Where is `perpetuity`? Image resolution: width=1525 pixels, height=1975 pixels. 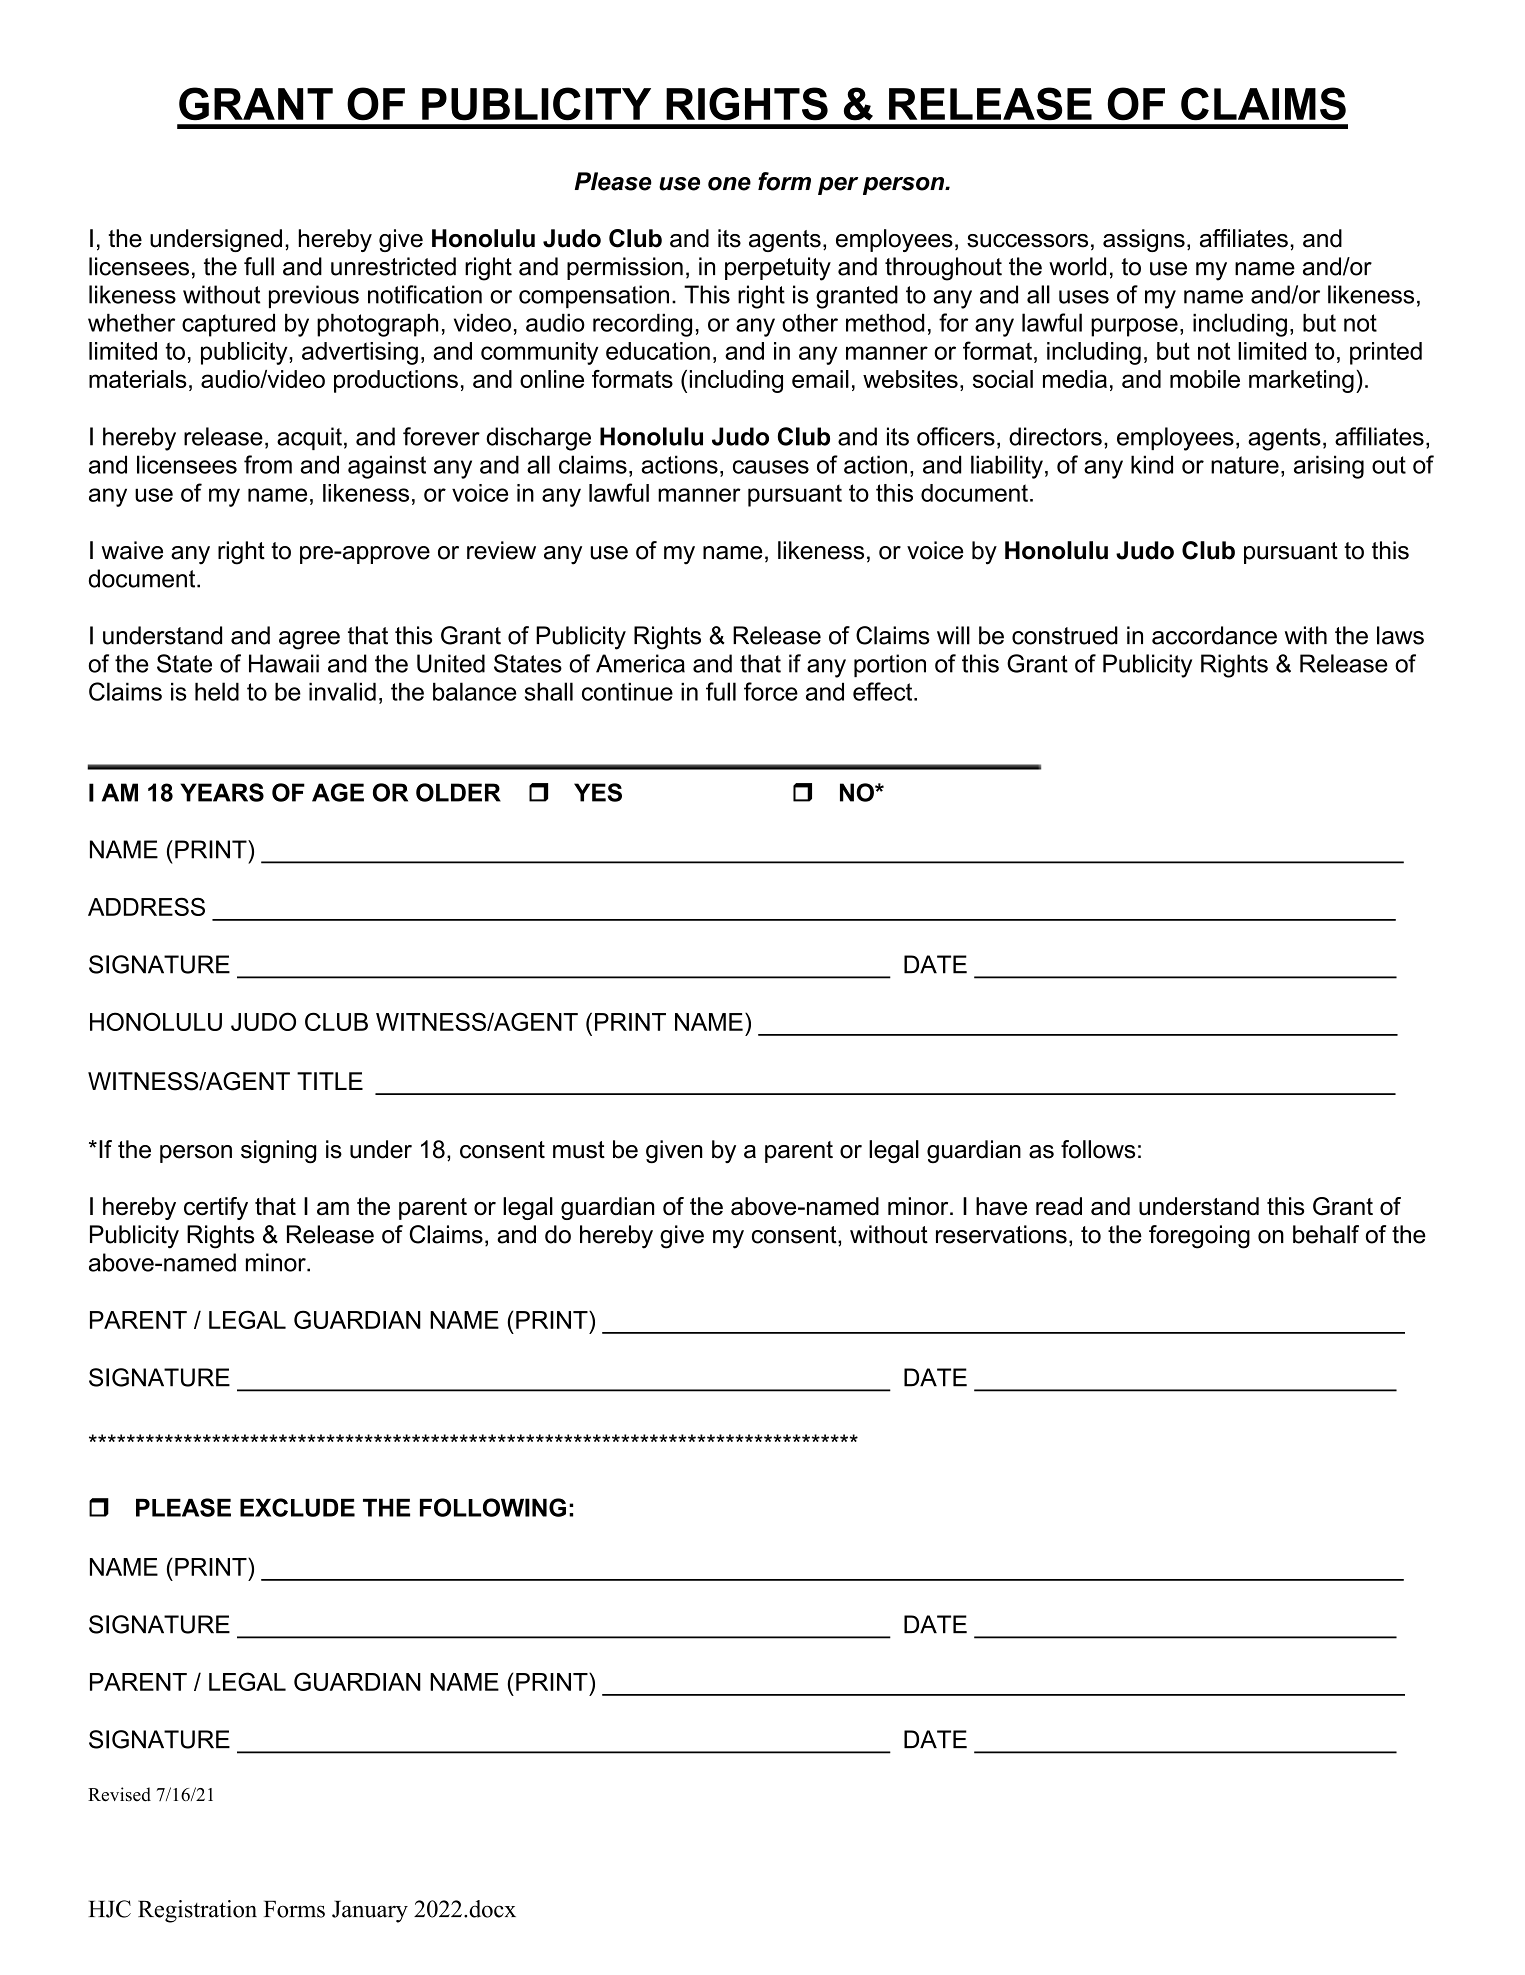 perpetuity is located at coordinates (778, 269).
